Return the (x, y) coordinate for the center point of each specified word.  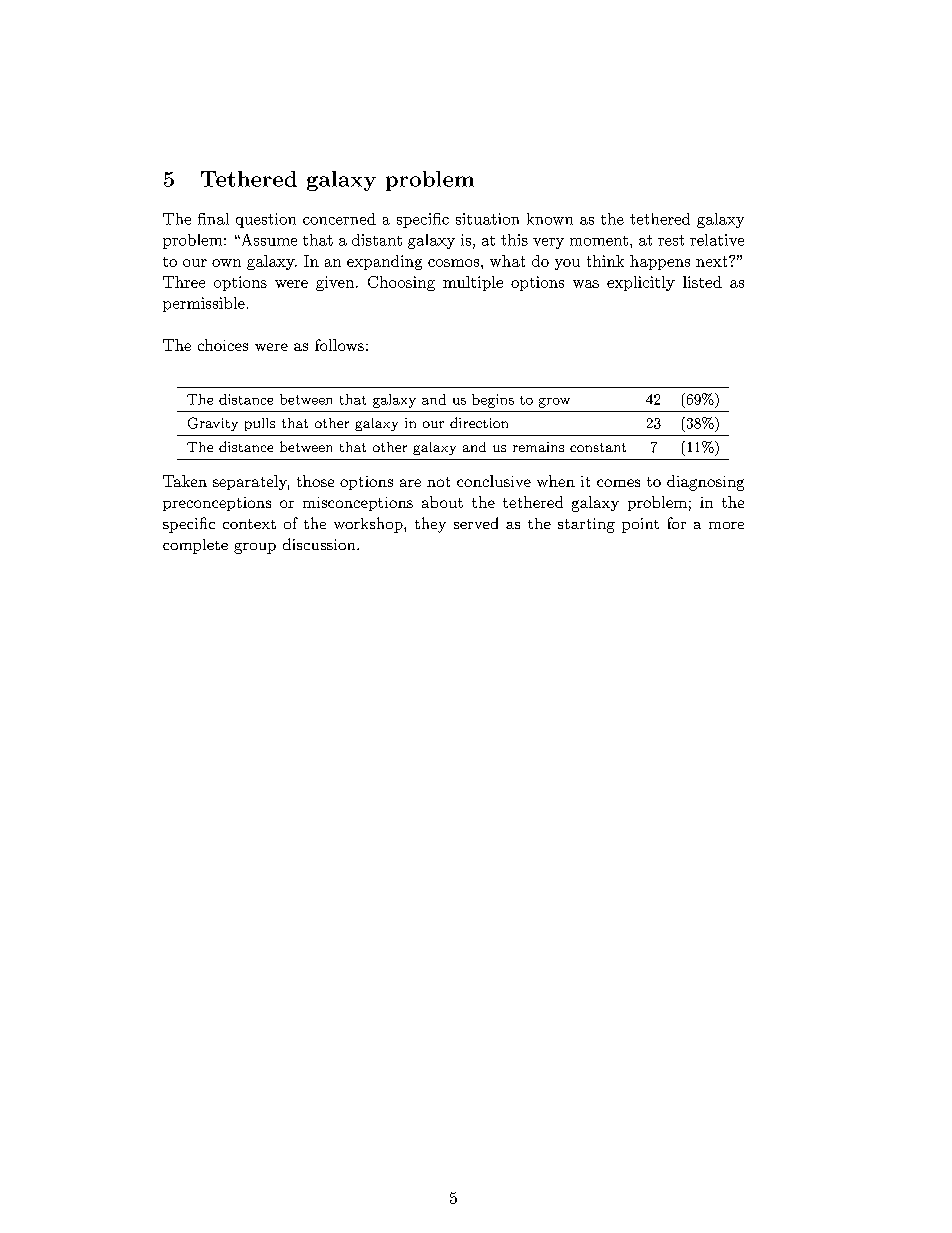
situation (487, 219)
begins (493, 401)
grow (554, 403)
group (255, 548)
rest (671, 240)
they (430, 525)
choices (223, 345)
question (266, 220)
